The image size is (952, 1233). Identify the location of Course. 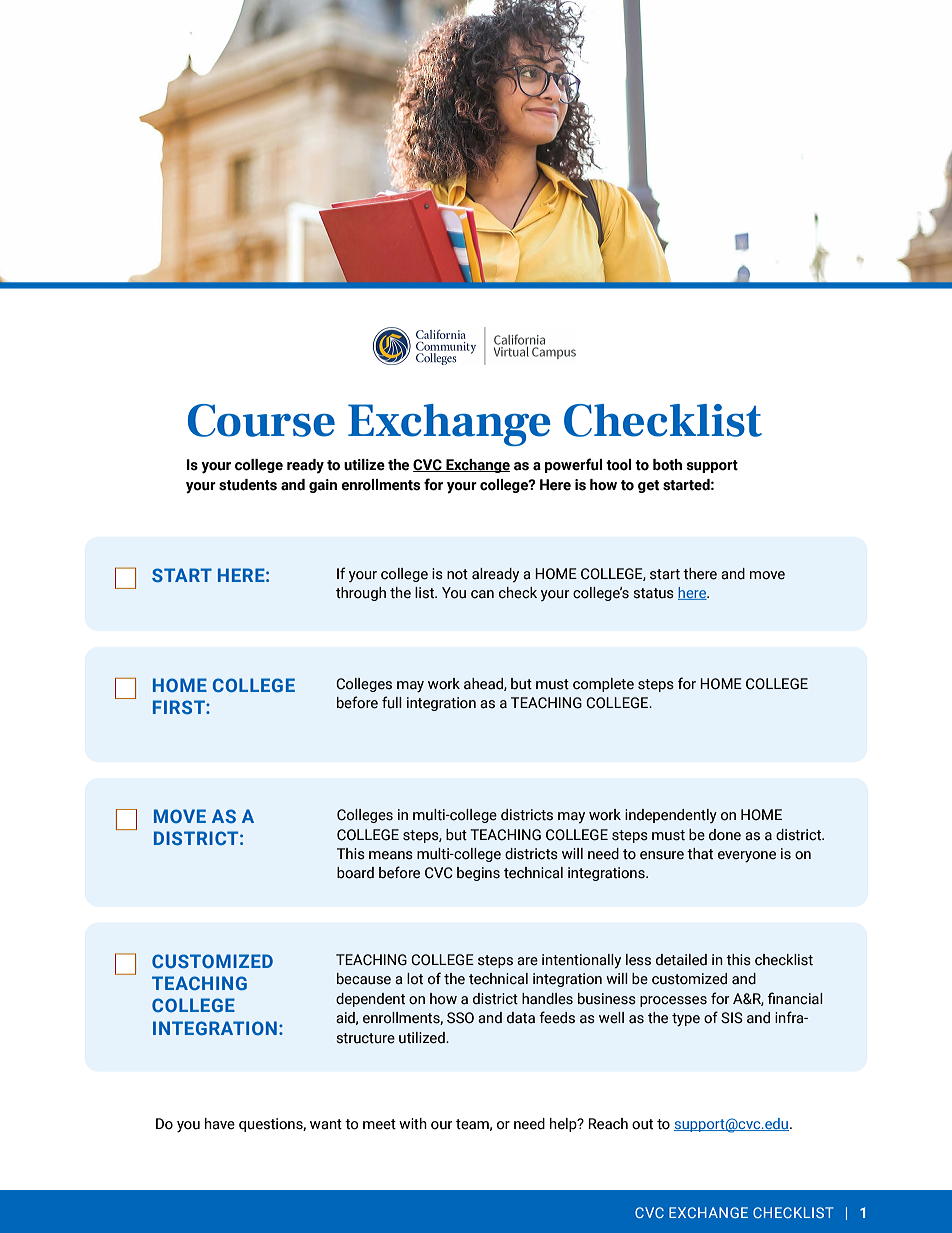
(261, 420).
